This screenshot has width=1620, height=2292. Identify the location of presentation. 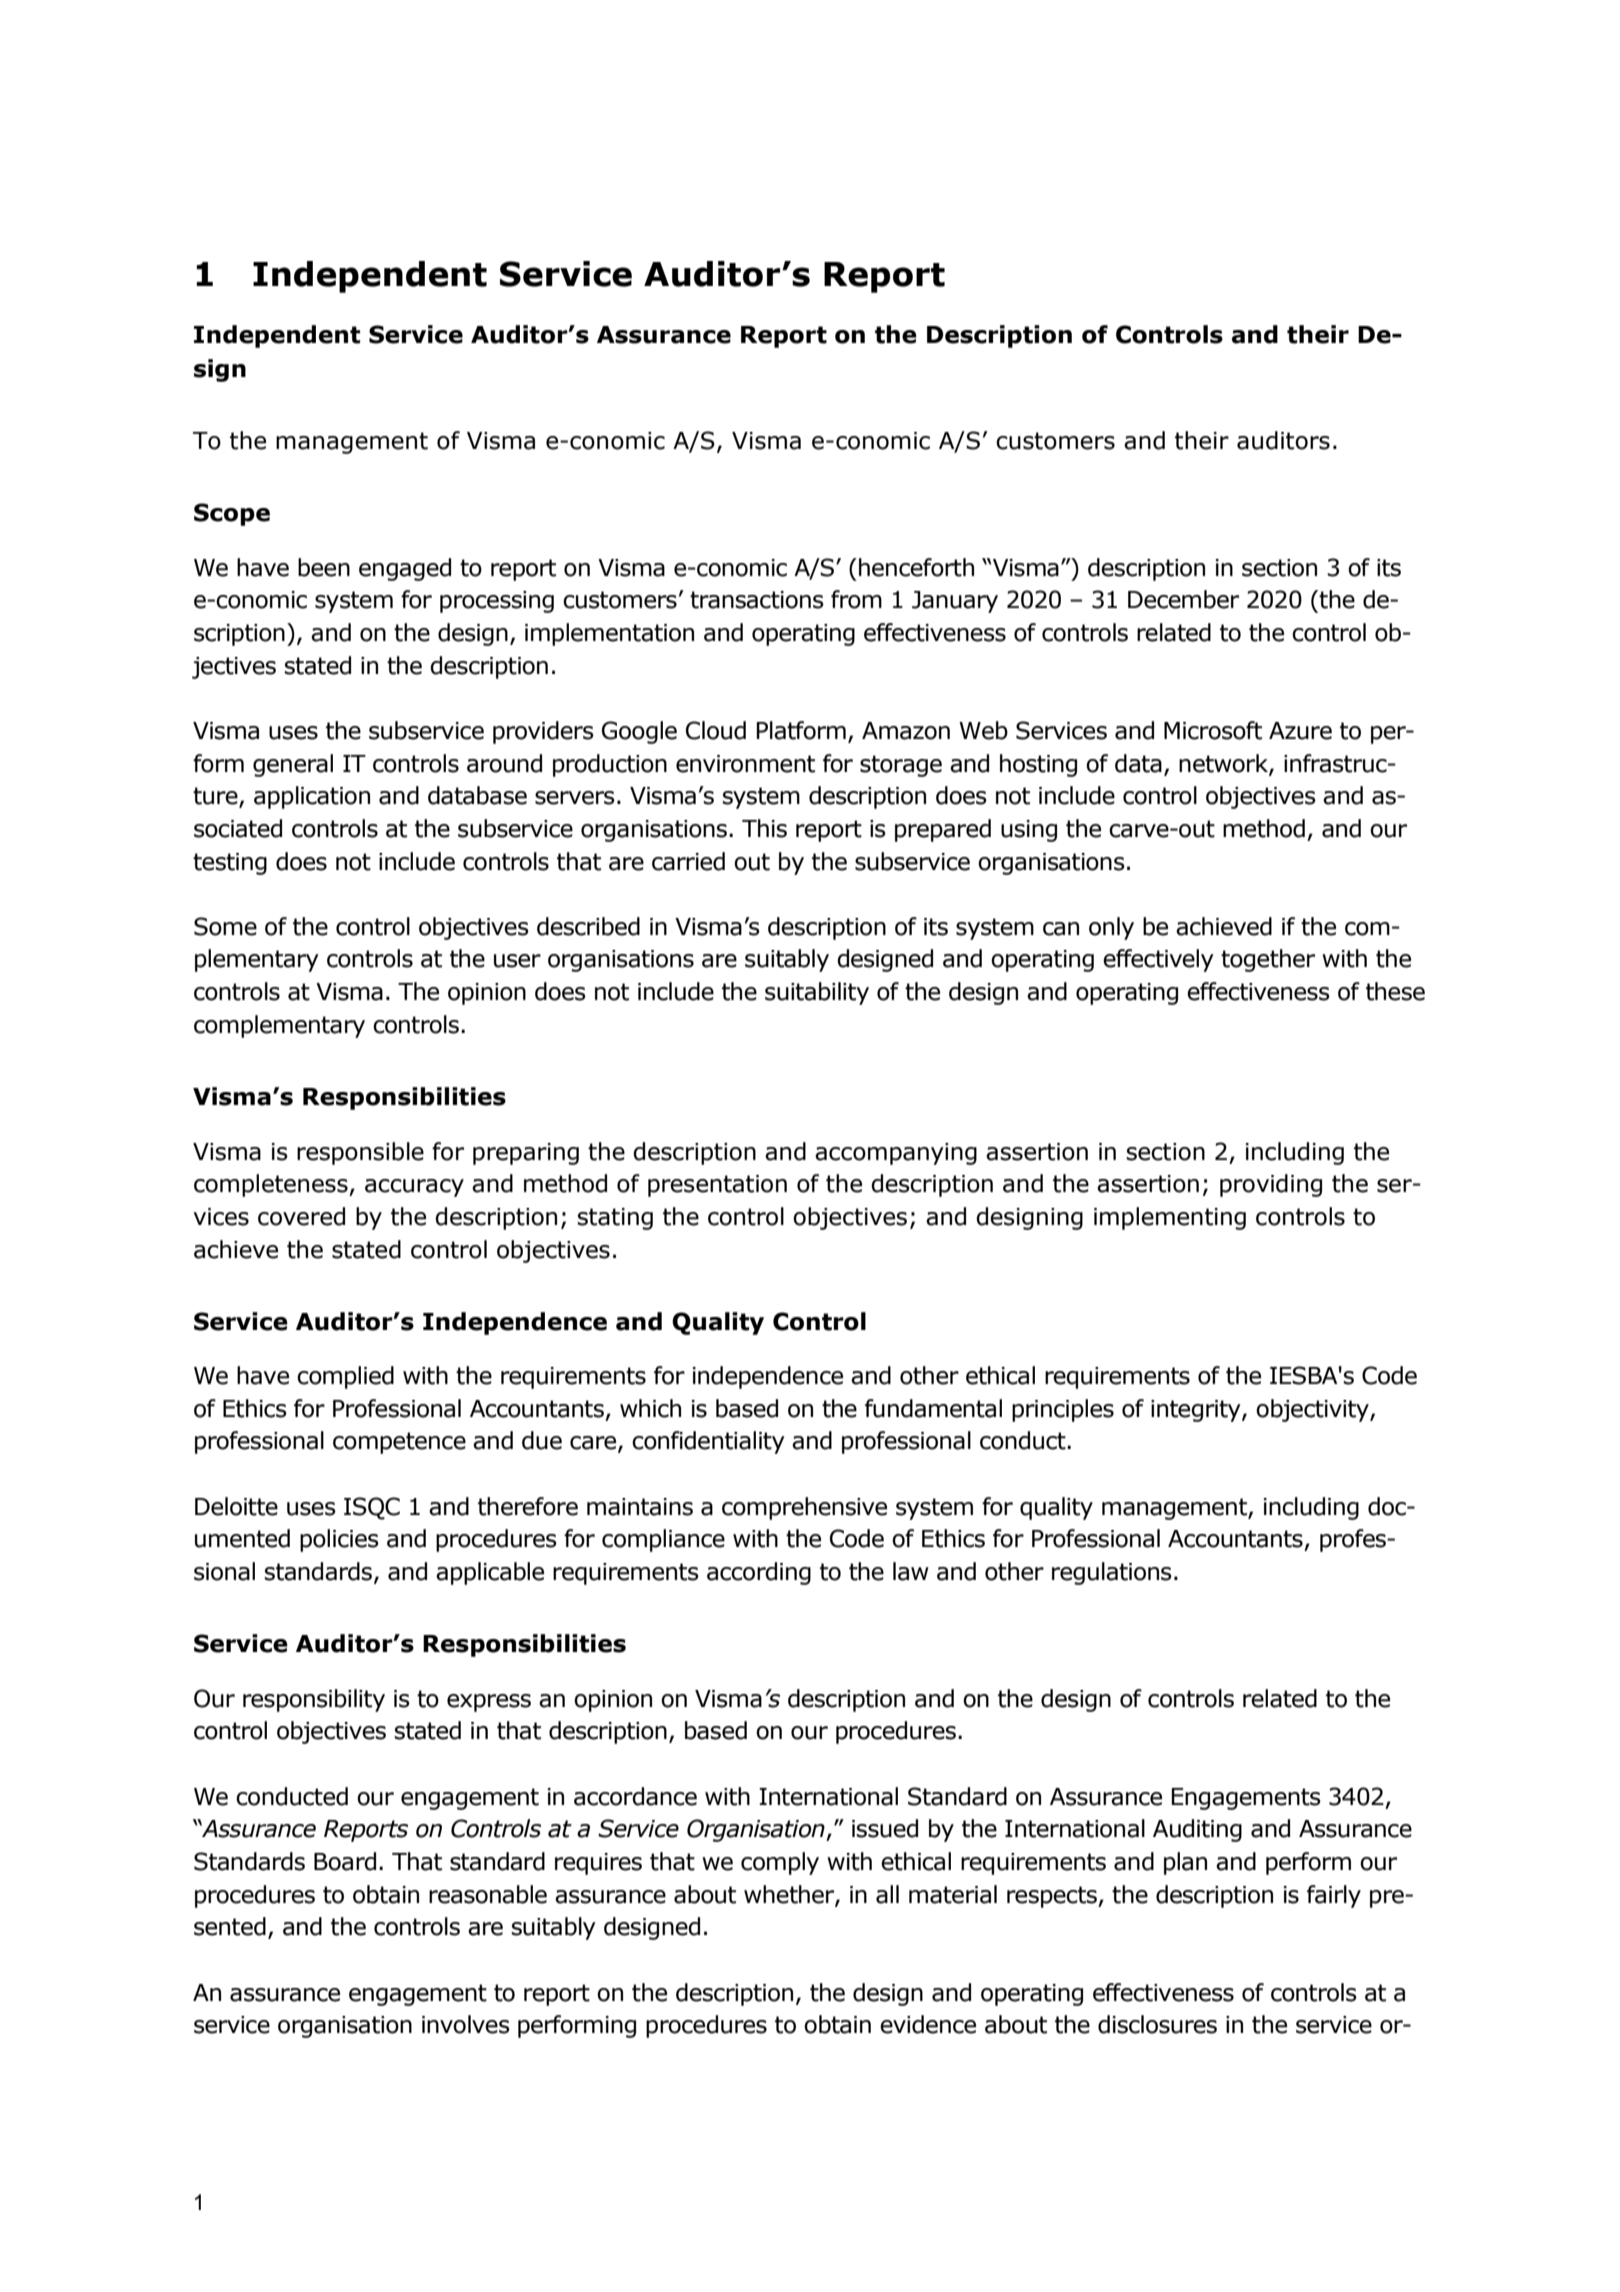
(717, 1186).
